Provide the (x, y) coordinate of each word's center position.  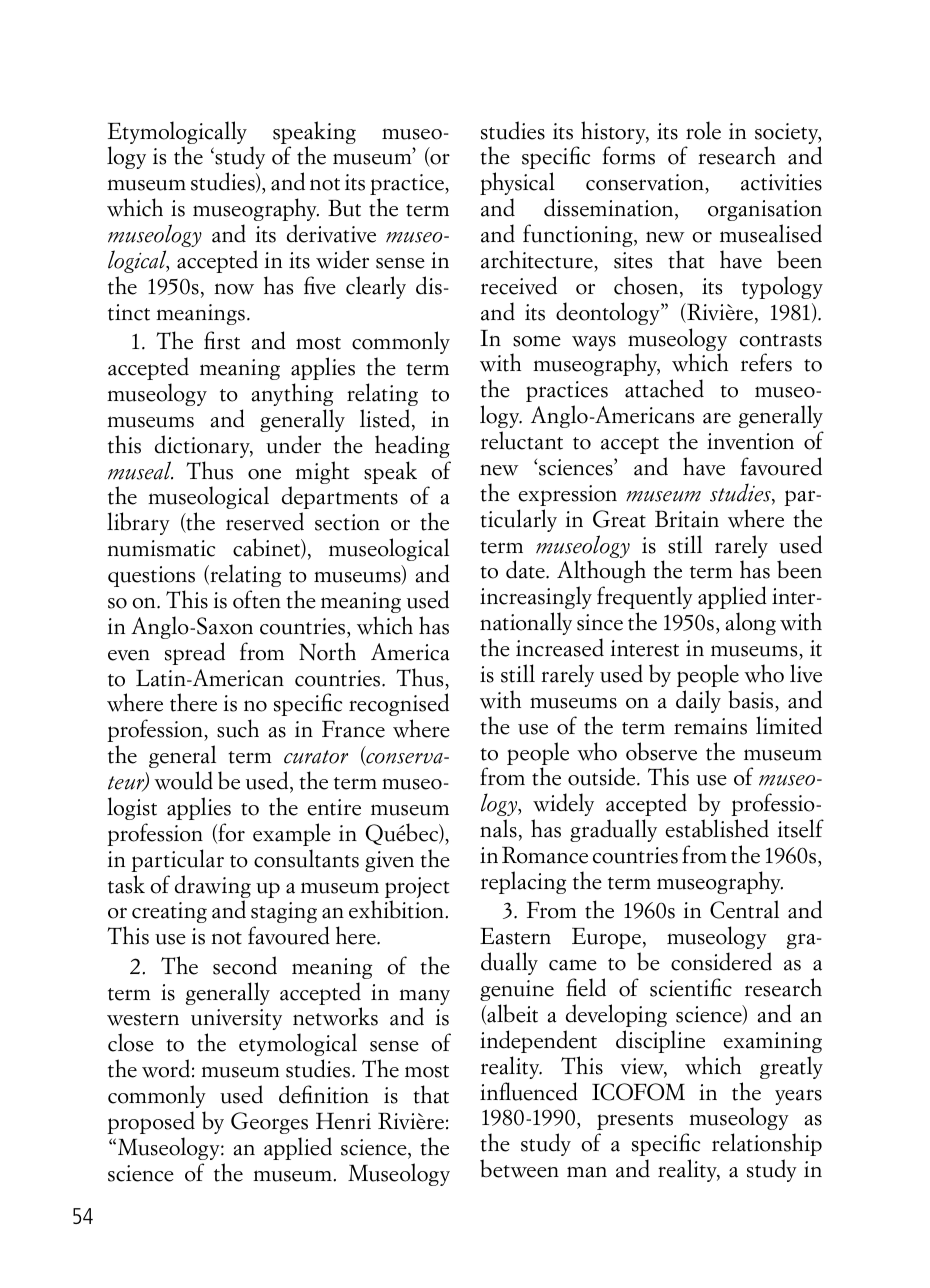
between (519, 1168)
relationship (767, 1144)
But (344, 208)
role (703, 130)
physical (517, 183)
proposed (151, 1122)
